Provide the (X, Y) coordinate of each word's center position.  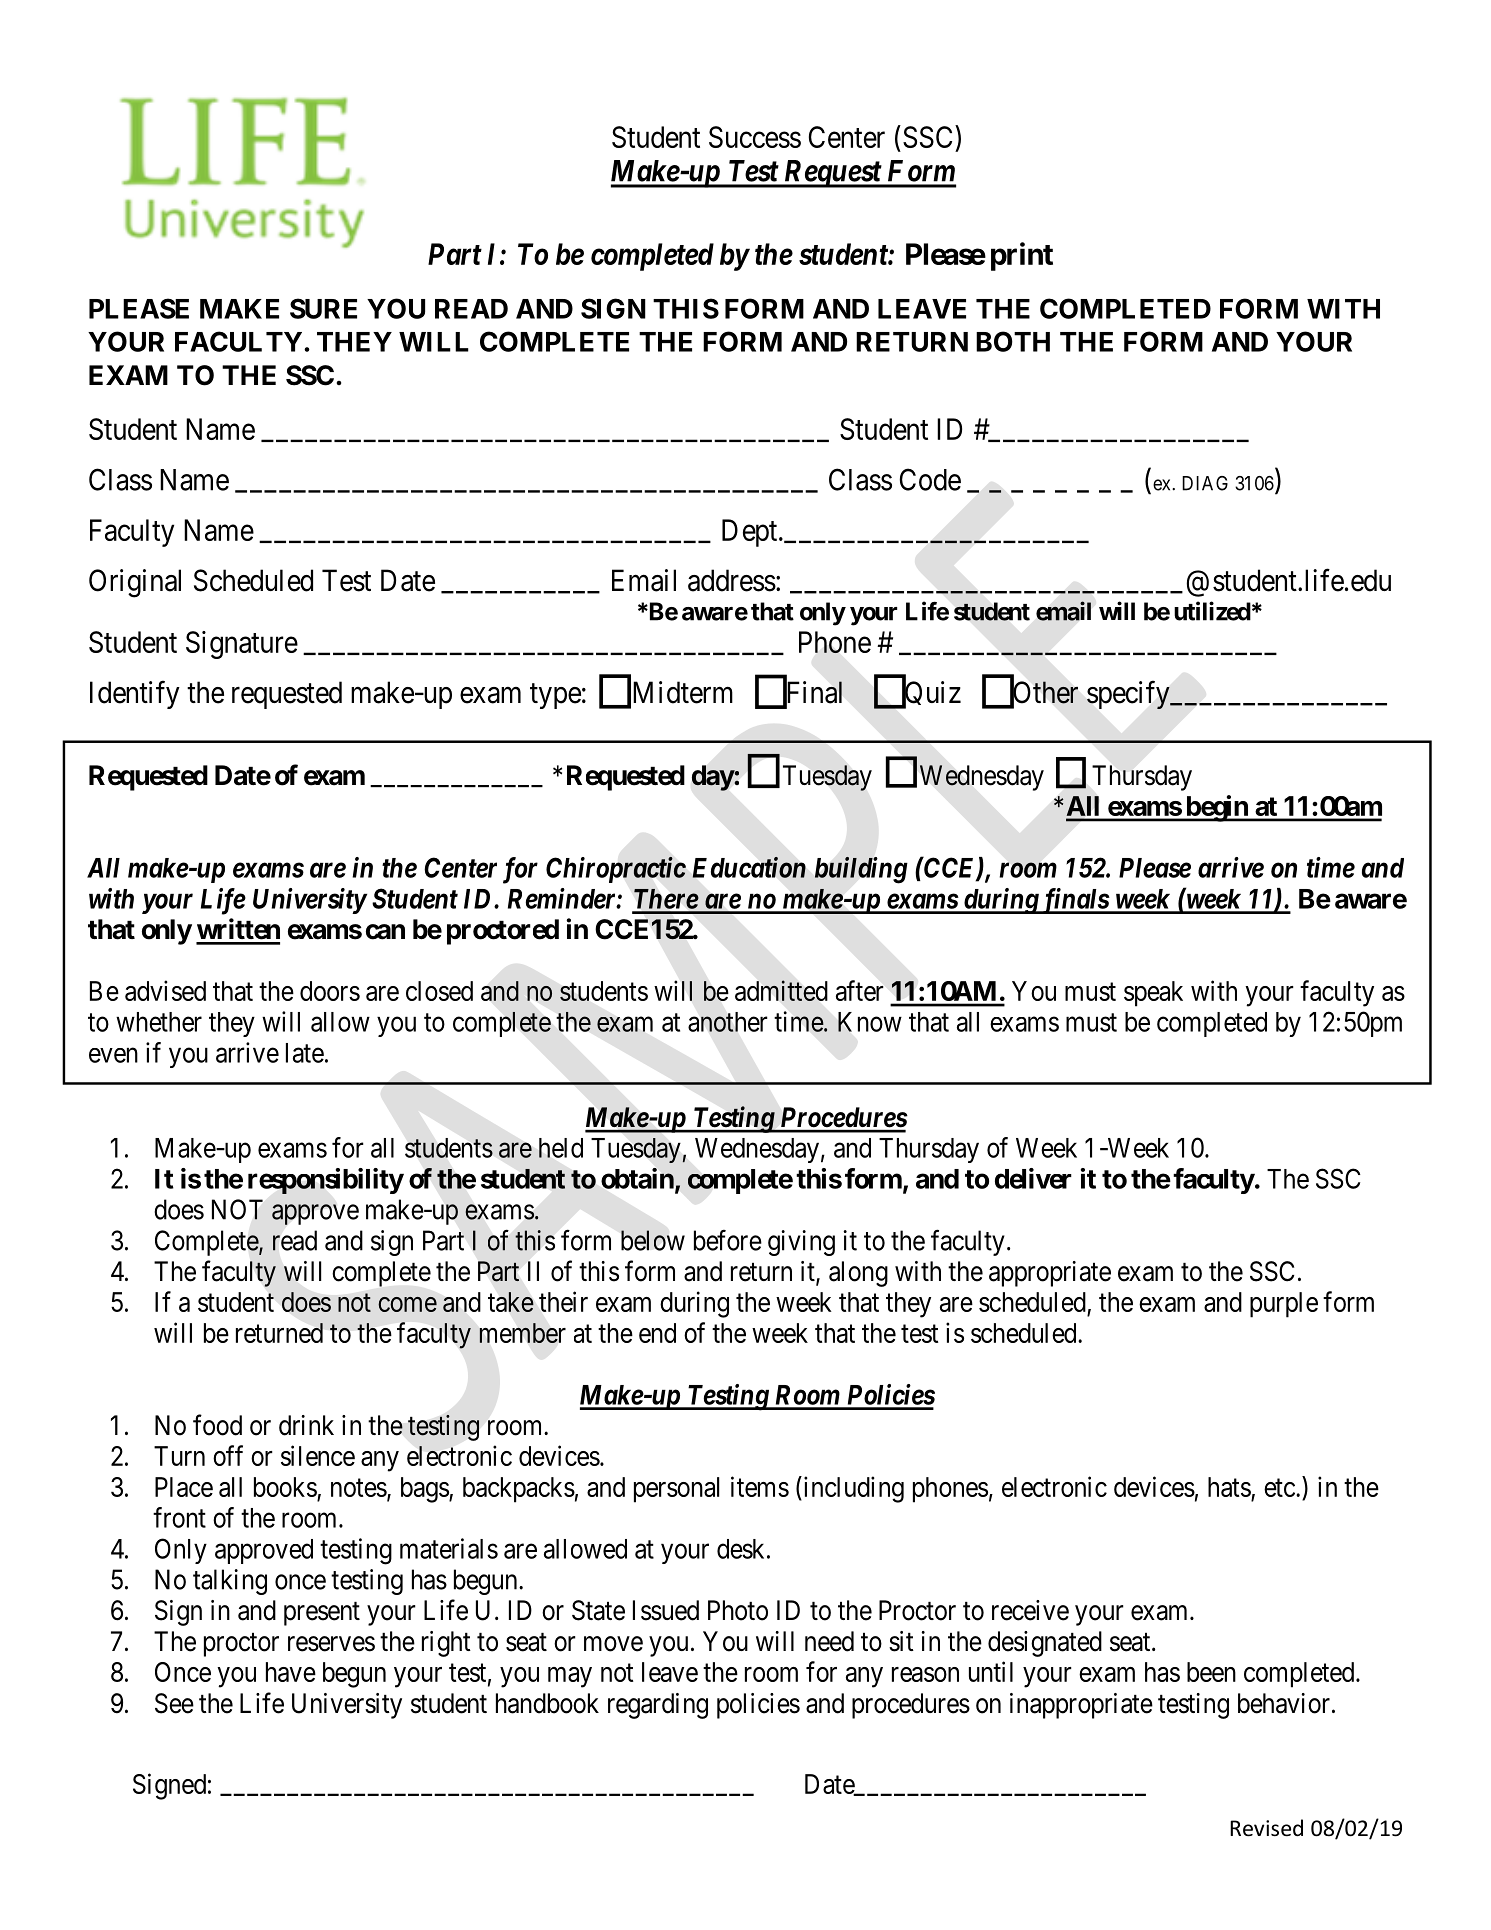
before (728, 1240)
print (1022, 256)
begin (1216, 808)
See (174, 1703)
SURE (323, 308)
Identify (135, 695)
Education (749, 867)
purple (1284, 1305)
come (407, 1304)
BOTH (1013, 341)
